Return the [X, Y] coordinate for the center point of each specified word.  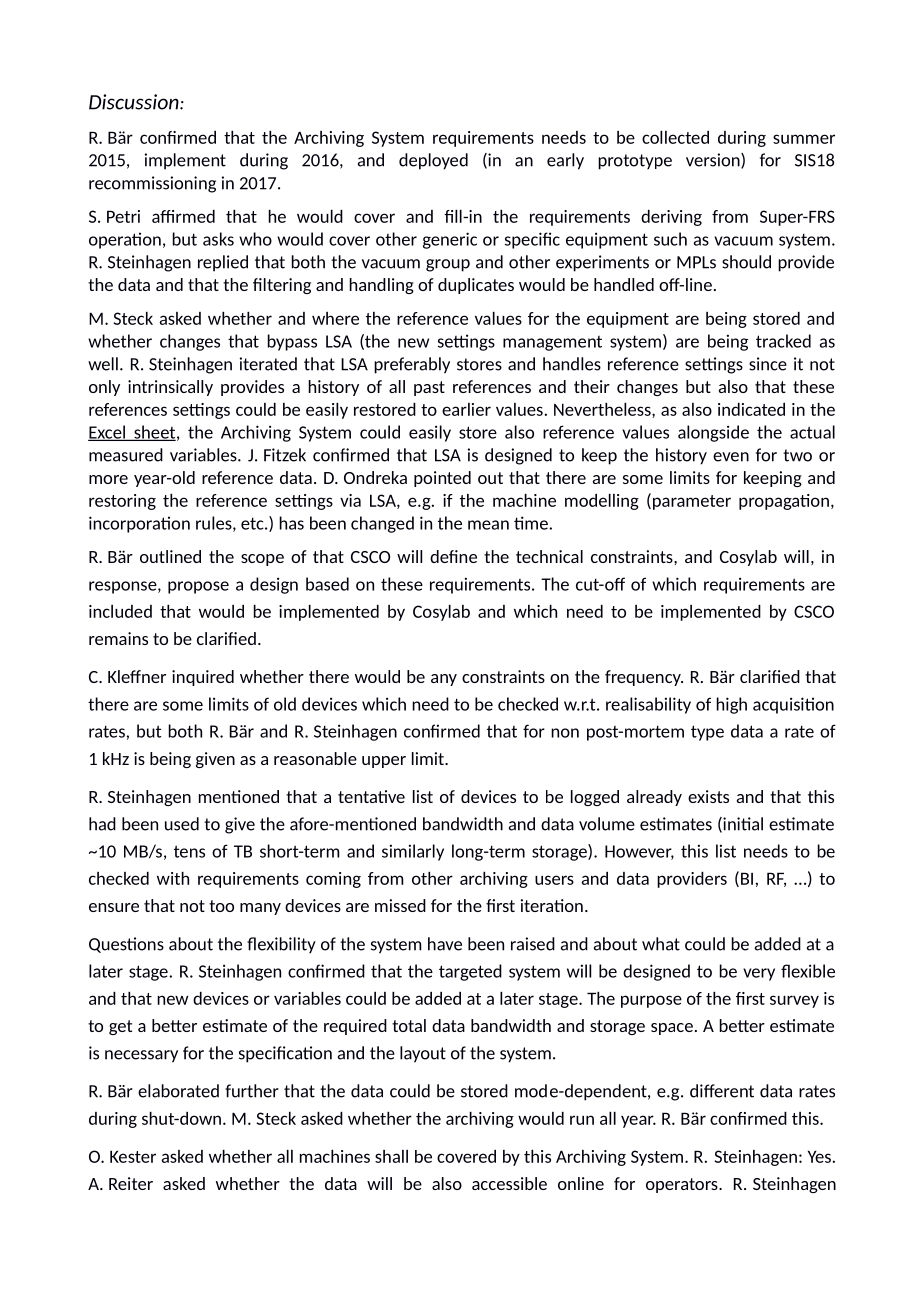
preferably [412, 365]
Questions [126, 945]
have [445, 944]
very [759, 974]
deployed [433, 161]
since [768, 364]
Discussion [135, 102]
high [731, 705]
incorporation [139, 524]
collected [675, 137]
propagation [784, 502]
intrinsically [170, 388]
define [453, 556]
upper [384, 762]
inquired [203, 678]
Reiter [131, 1183]
